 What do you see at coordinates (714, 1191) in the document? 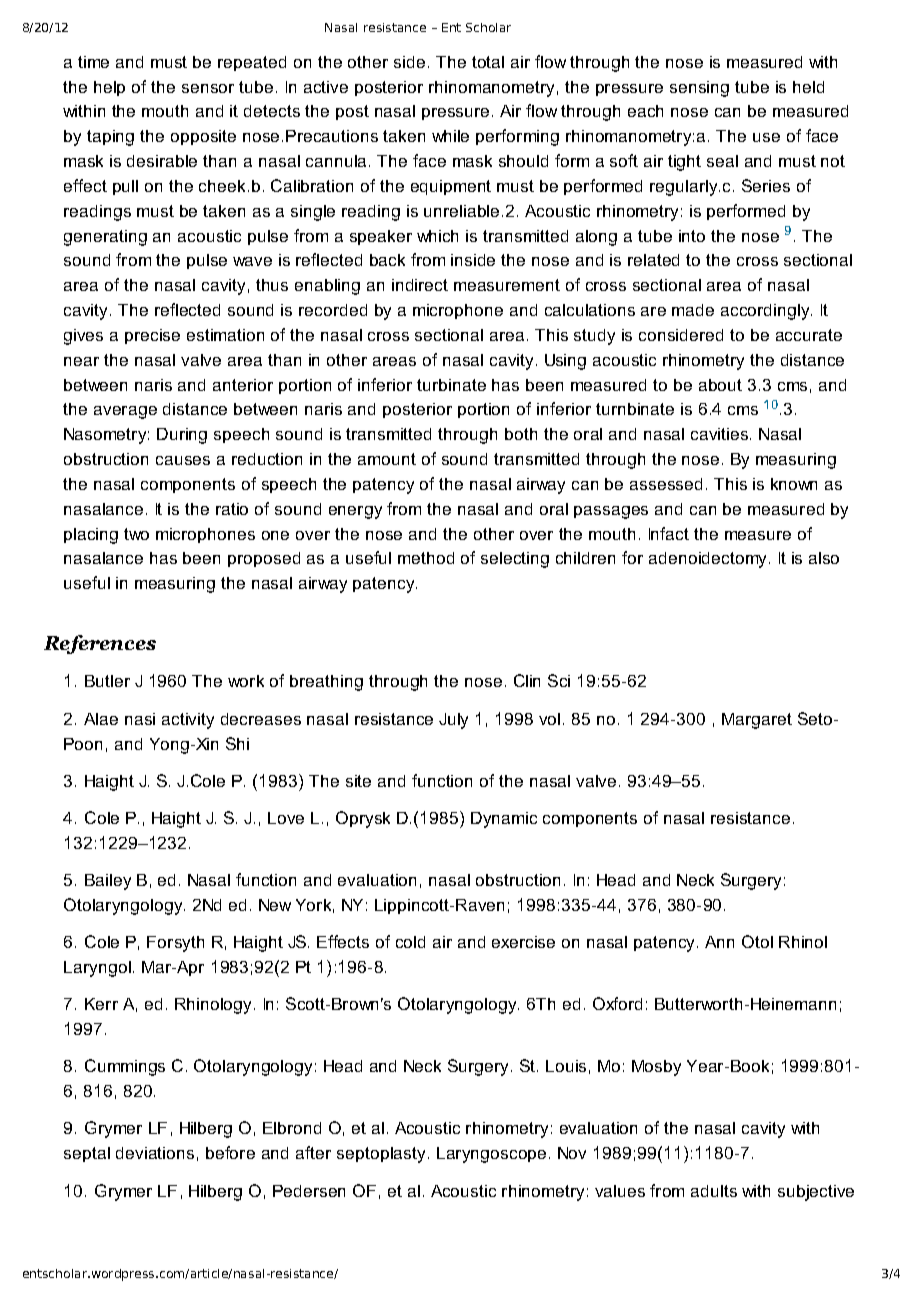
I see `adults` at bounding box center [714, 1191].
